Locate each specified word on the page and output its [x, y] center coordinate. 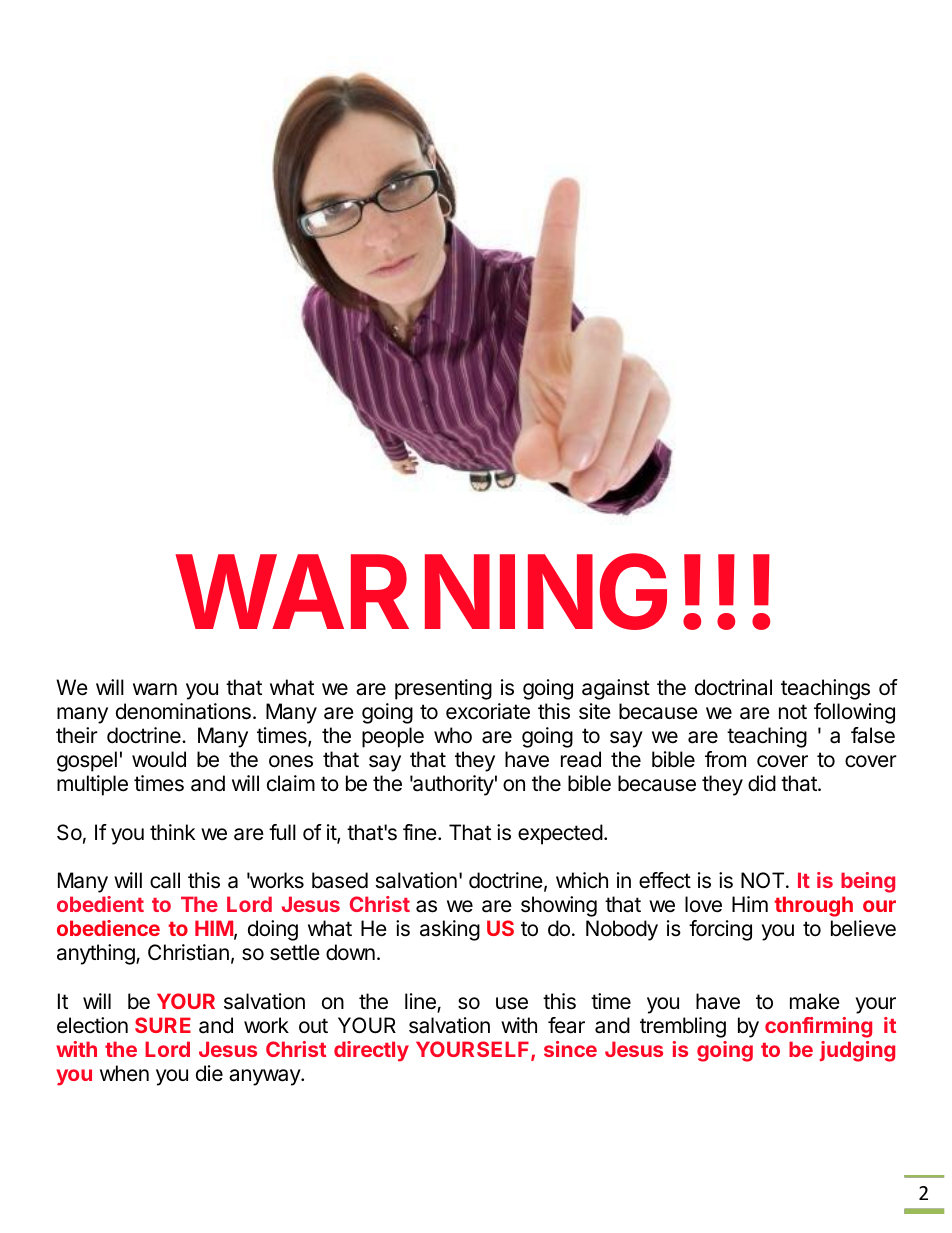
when [124, 1073]
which [582, 880]
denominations [183, 711]
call [165, 880]
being [868, 882]
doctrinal [733, 687]
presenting [443, 689]
